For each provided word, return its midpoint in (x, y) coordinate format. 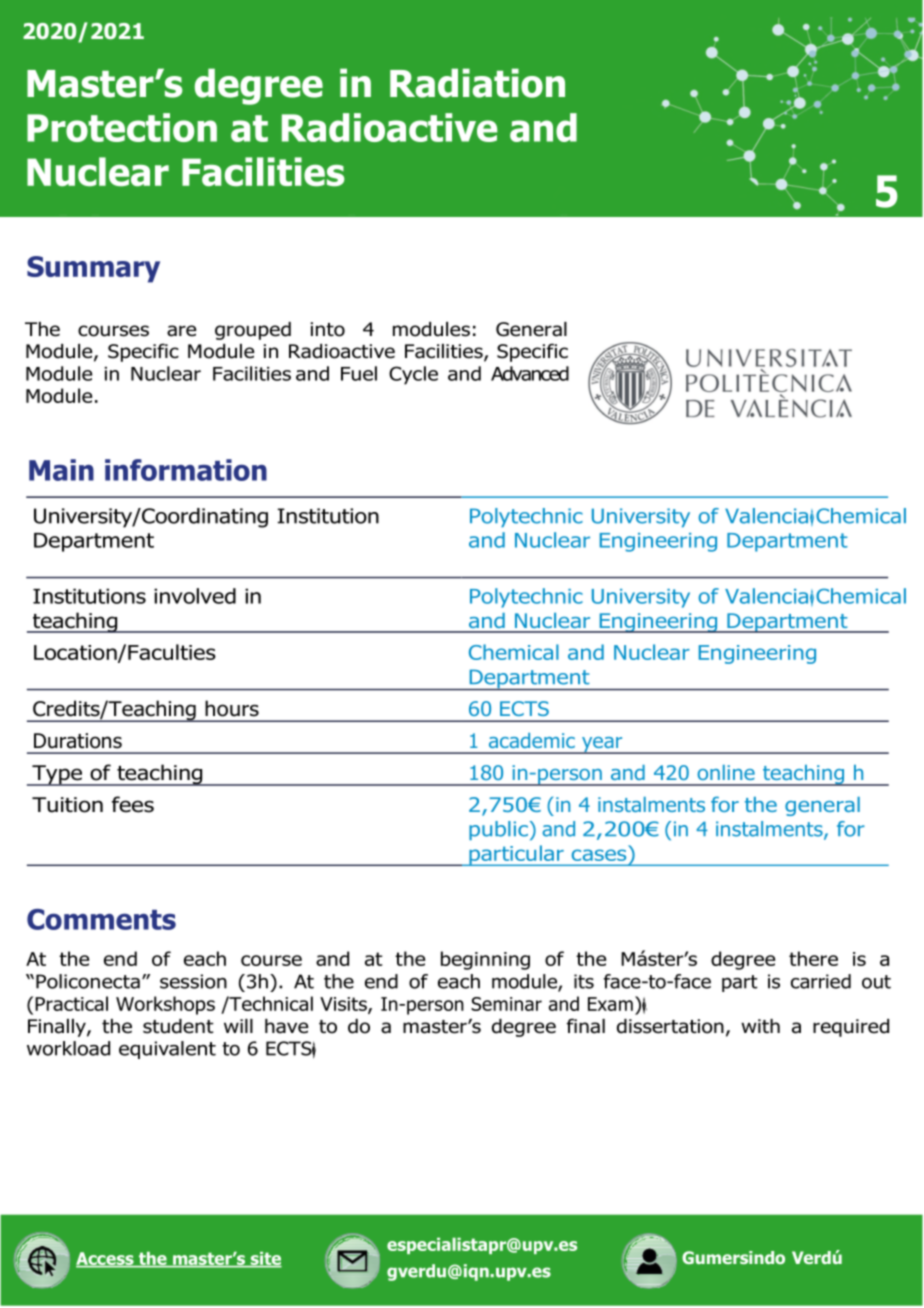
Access (106, 1259)
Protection (122, 127)
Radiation (477, 83)
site (265, 1259)
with (760, 1026)
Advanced (530, 373)
